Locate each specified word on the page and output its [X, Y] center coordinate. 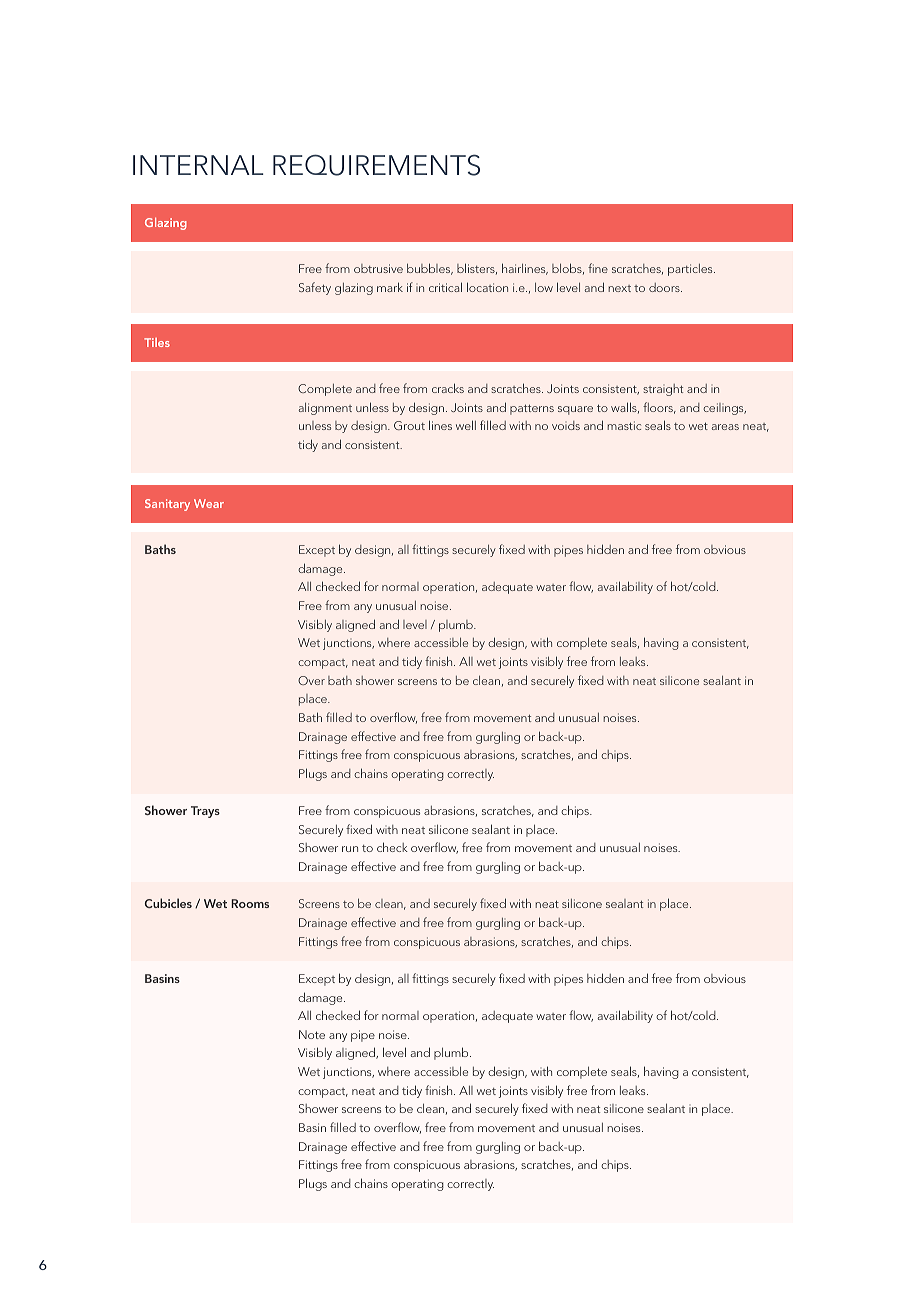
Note [312, 1034]
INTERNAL [198, 165]
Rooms [250, 903]
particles [691, 270]
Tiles [157, 342]
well [466, 425]
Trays [205, 812]
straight [663, 390]
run [350, 849]
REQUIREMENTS [376, 165]
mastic [624, 425]
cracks [448, 388]
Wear [209, 503]
